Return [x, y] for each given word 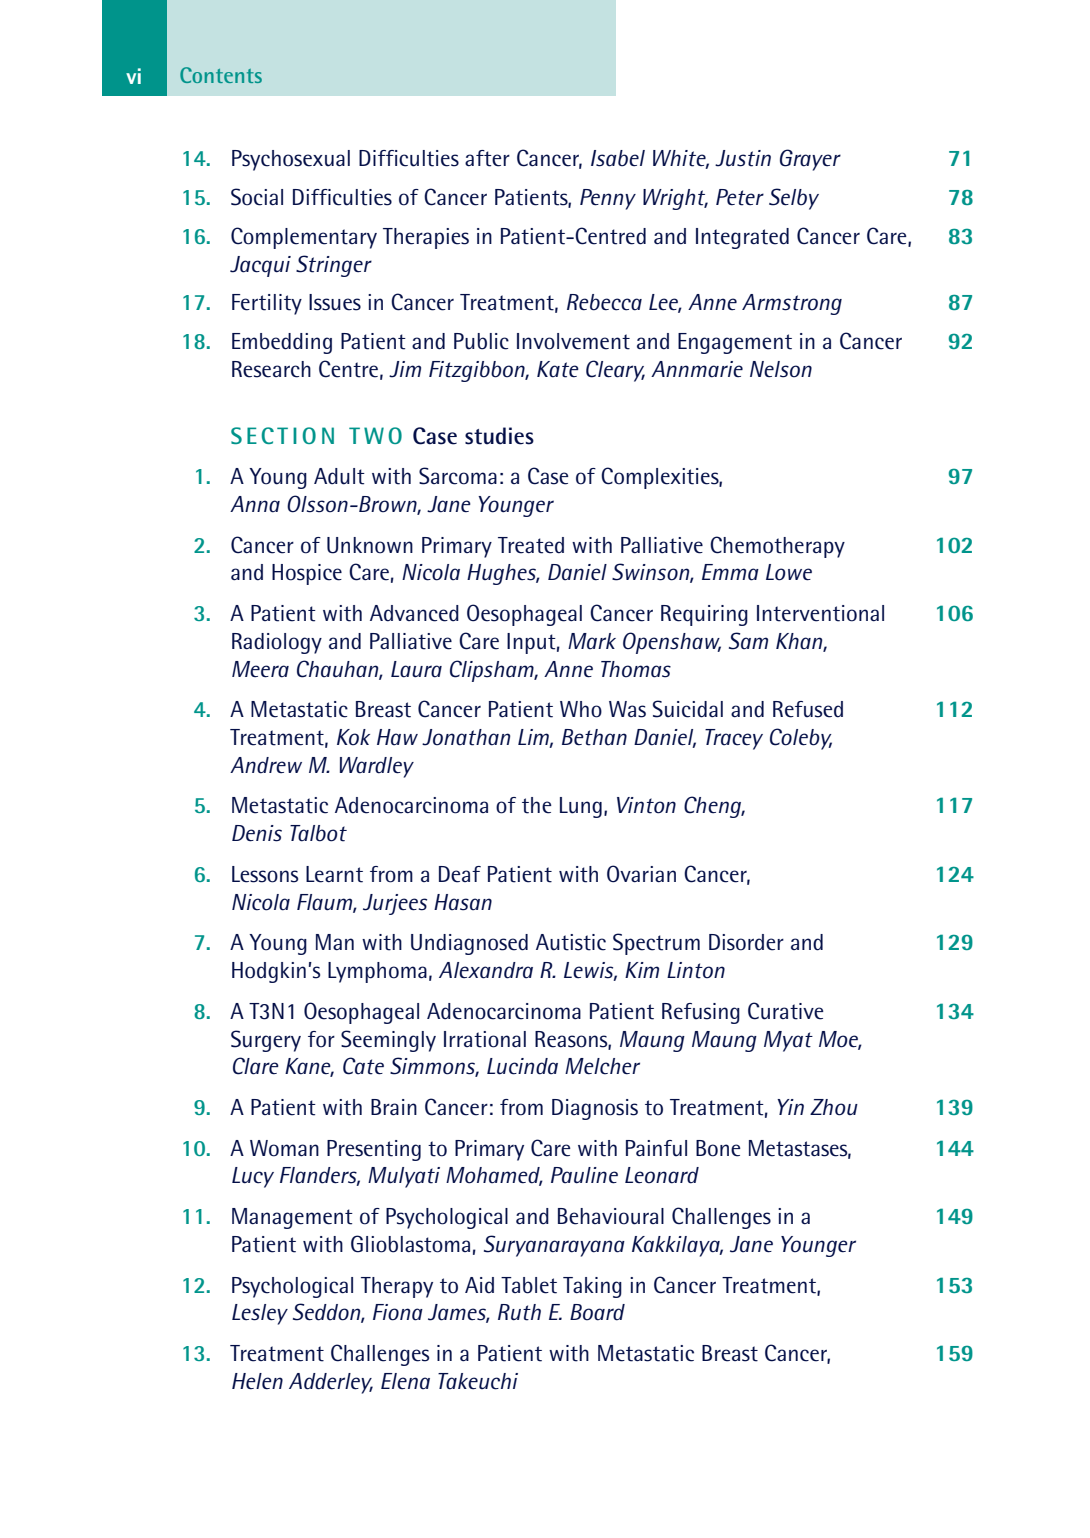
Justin [743, 158]
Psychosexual [291, 160]
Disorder [746, 942]
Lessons [265, 874]
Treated [531, 545]
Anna [255, 504]
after [487, 158]
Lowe [789, 572]
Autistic [571, 942]
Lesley [260, 1314]
